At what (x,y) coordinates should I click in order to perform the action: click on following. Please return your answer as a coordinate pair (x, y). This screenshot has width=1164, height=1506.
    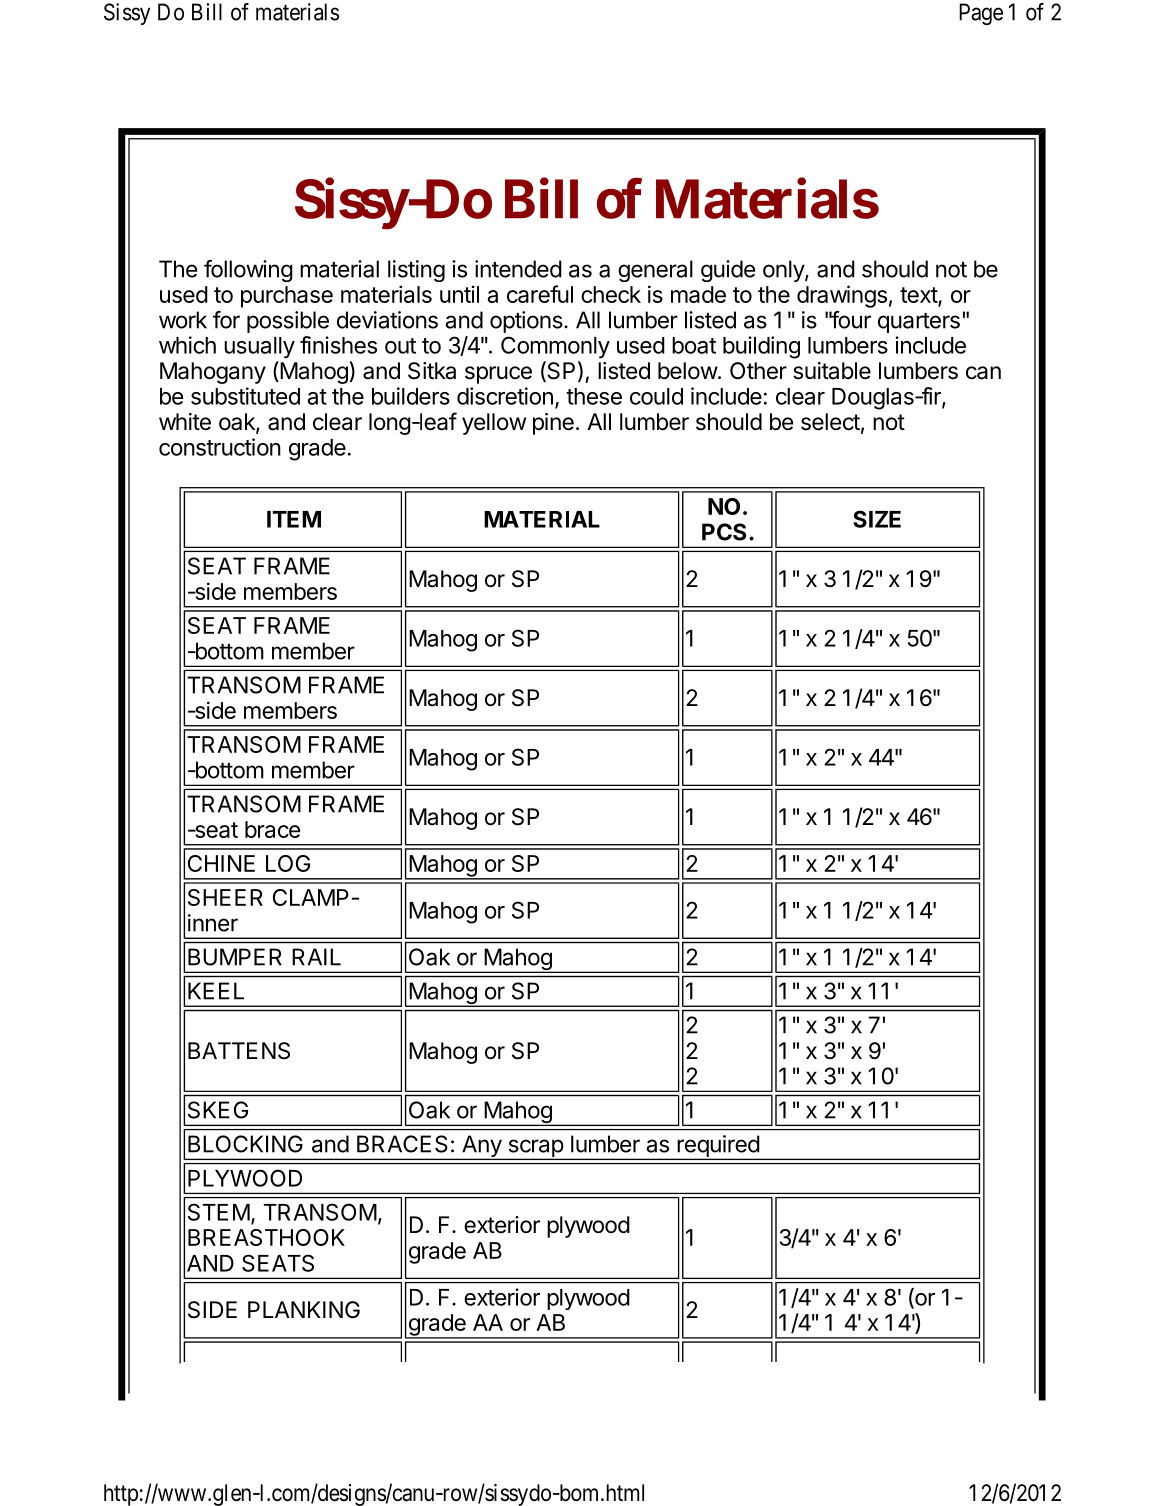
    Looking at the image, I should click on (248, 271).
